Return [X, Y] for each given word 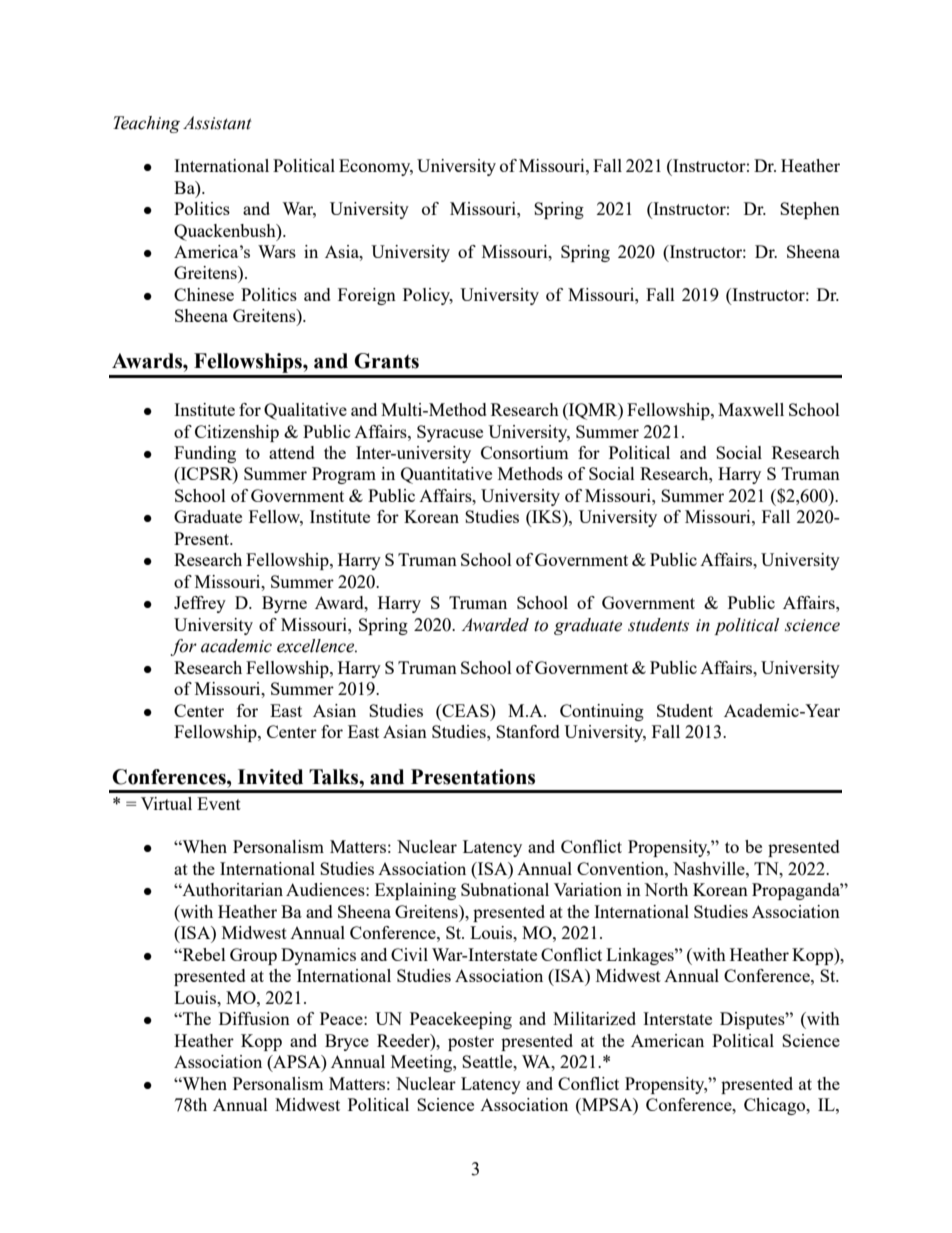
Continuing [602, 712]
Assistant [217, 123]
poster [471, 1043]
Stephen [810, 210]
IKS [546, 518]
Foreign [367, 296]
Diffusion [254, 1018]
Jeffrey [200, 604]
